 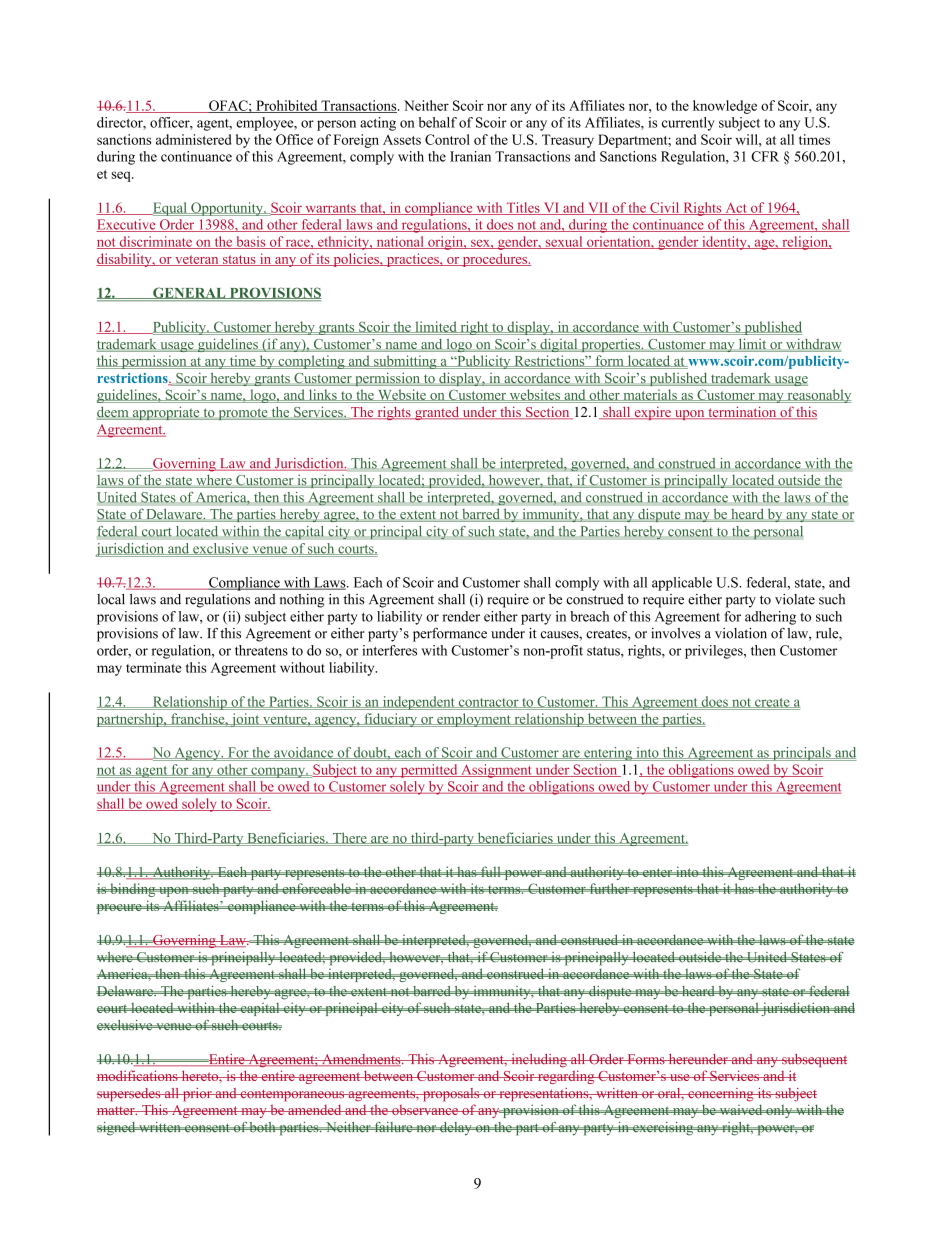 I want to click on granted, so click(x=437, y=413).
